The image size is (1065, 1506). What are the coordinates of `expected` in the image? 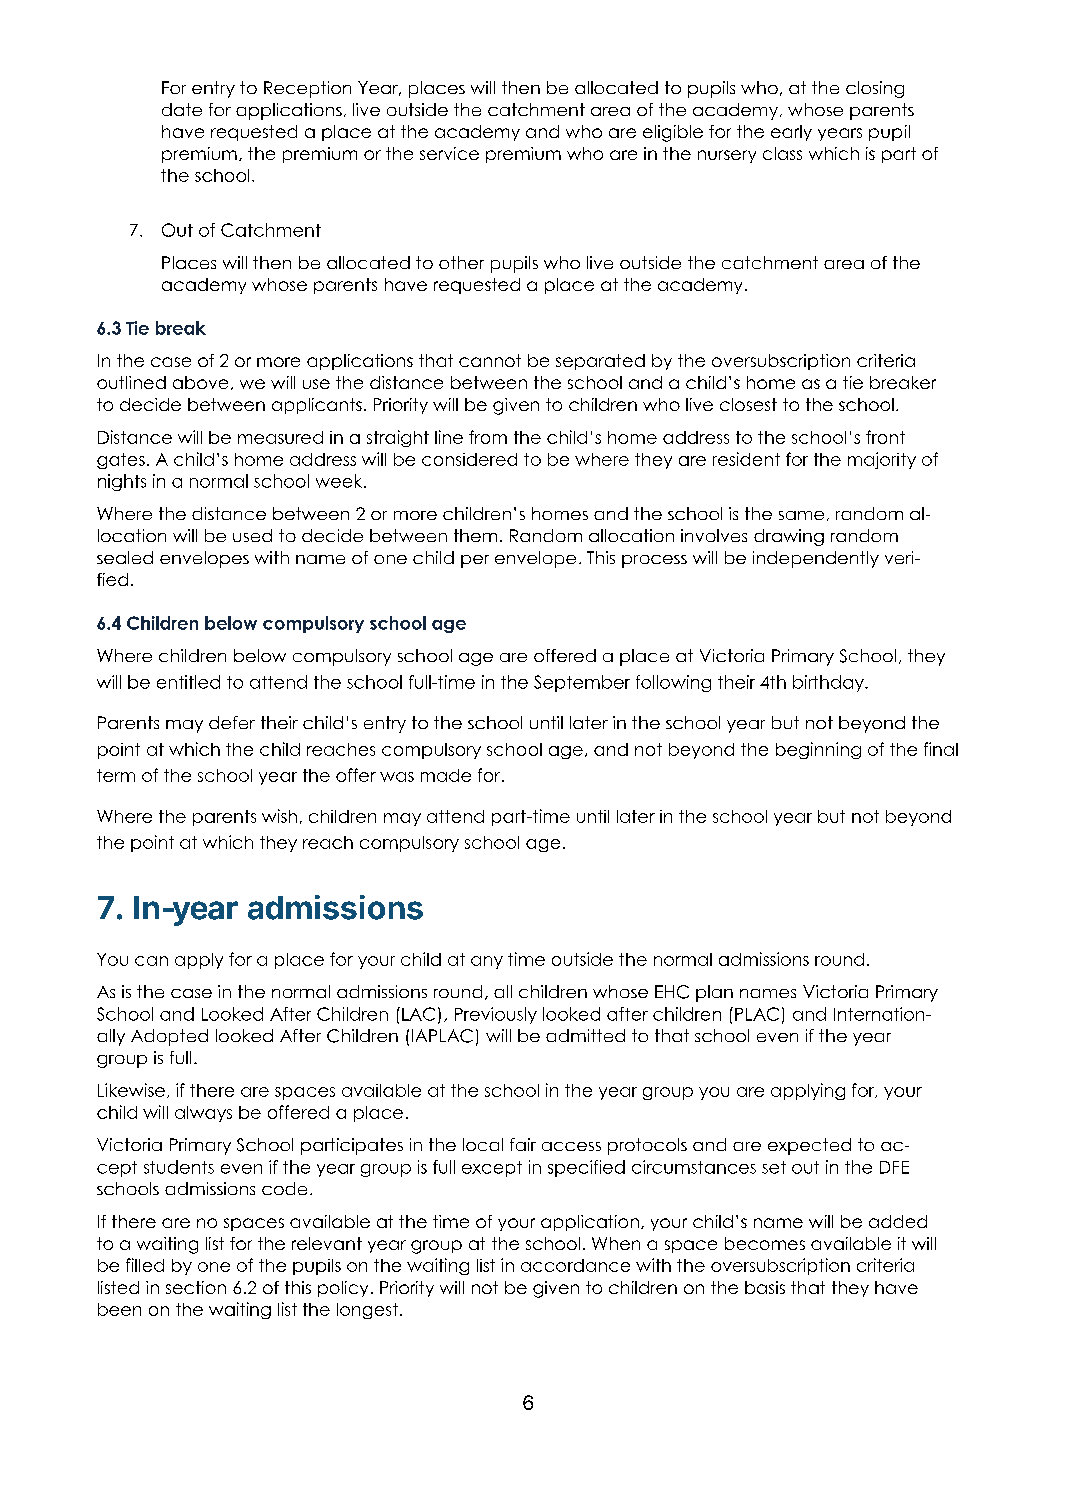 It's located at (809, 1146).
